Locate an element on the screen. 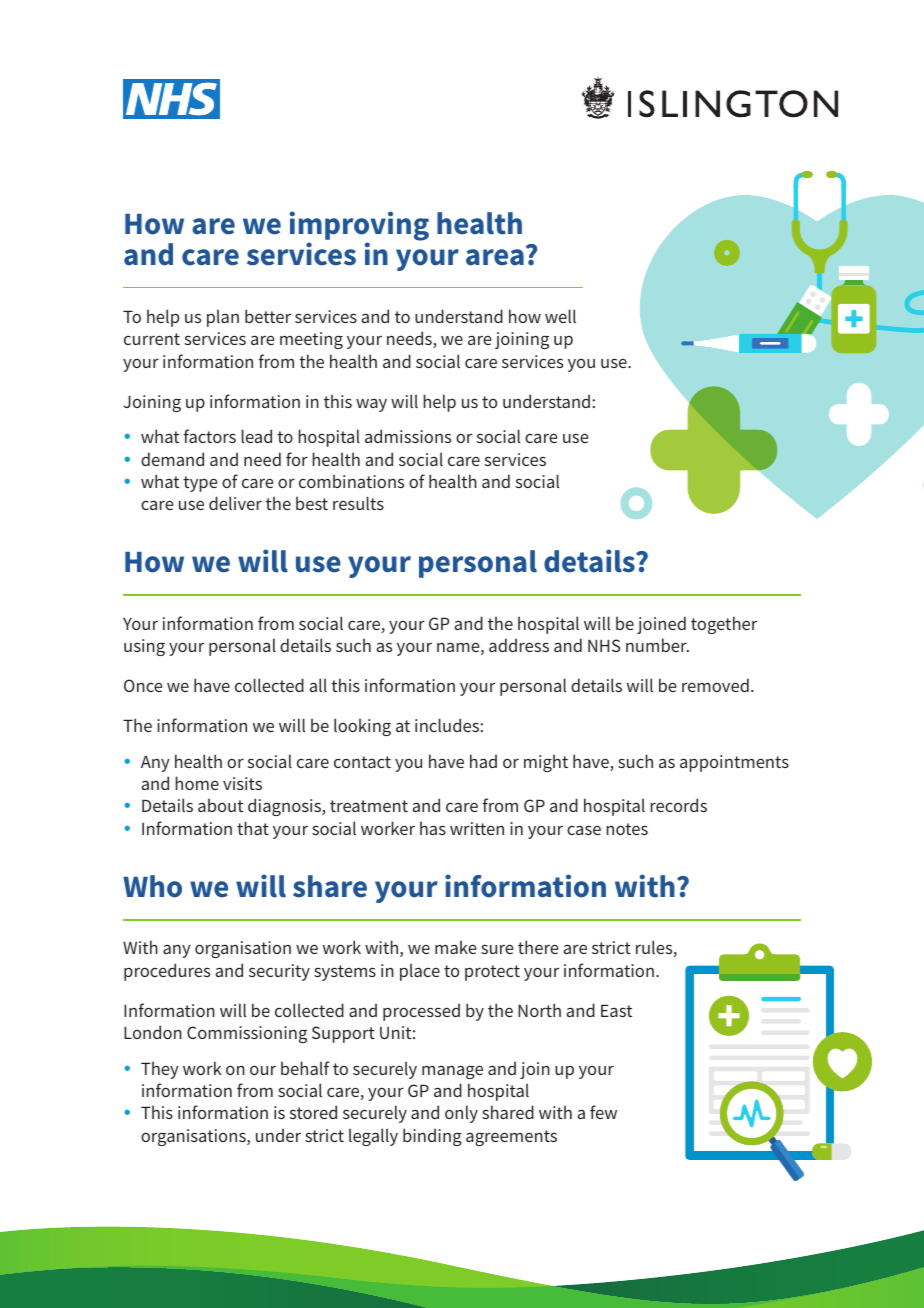 The height and width of the screenshot is (1308, 924). area is located at coordinates (495, 257).
